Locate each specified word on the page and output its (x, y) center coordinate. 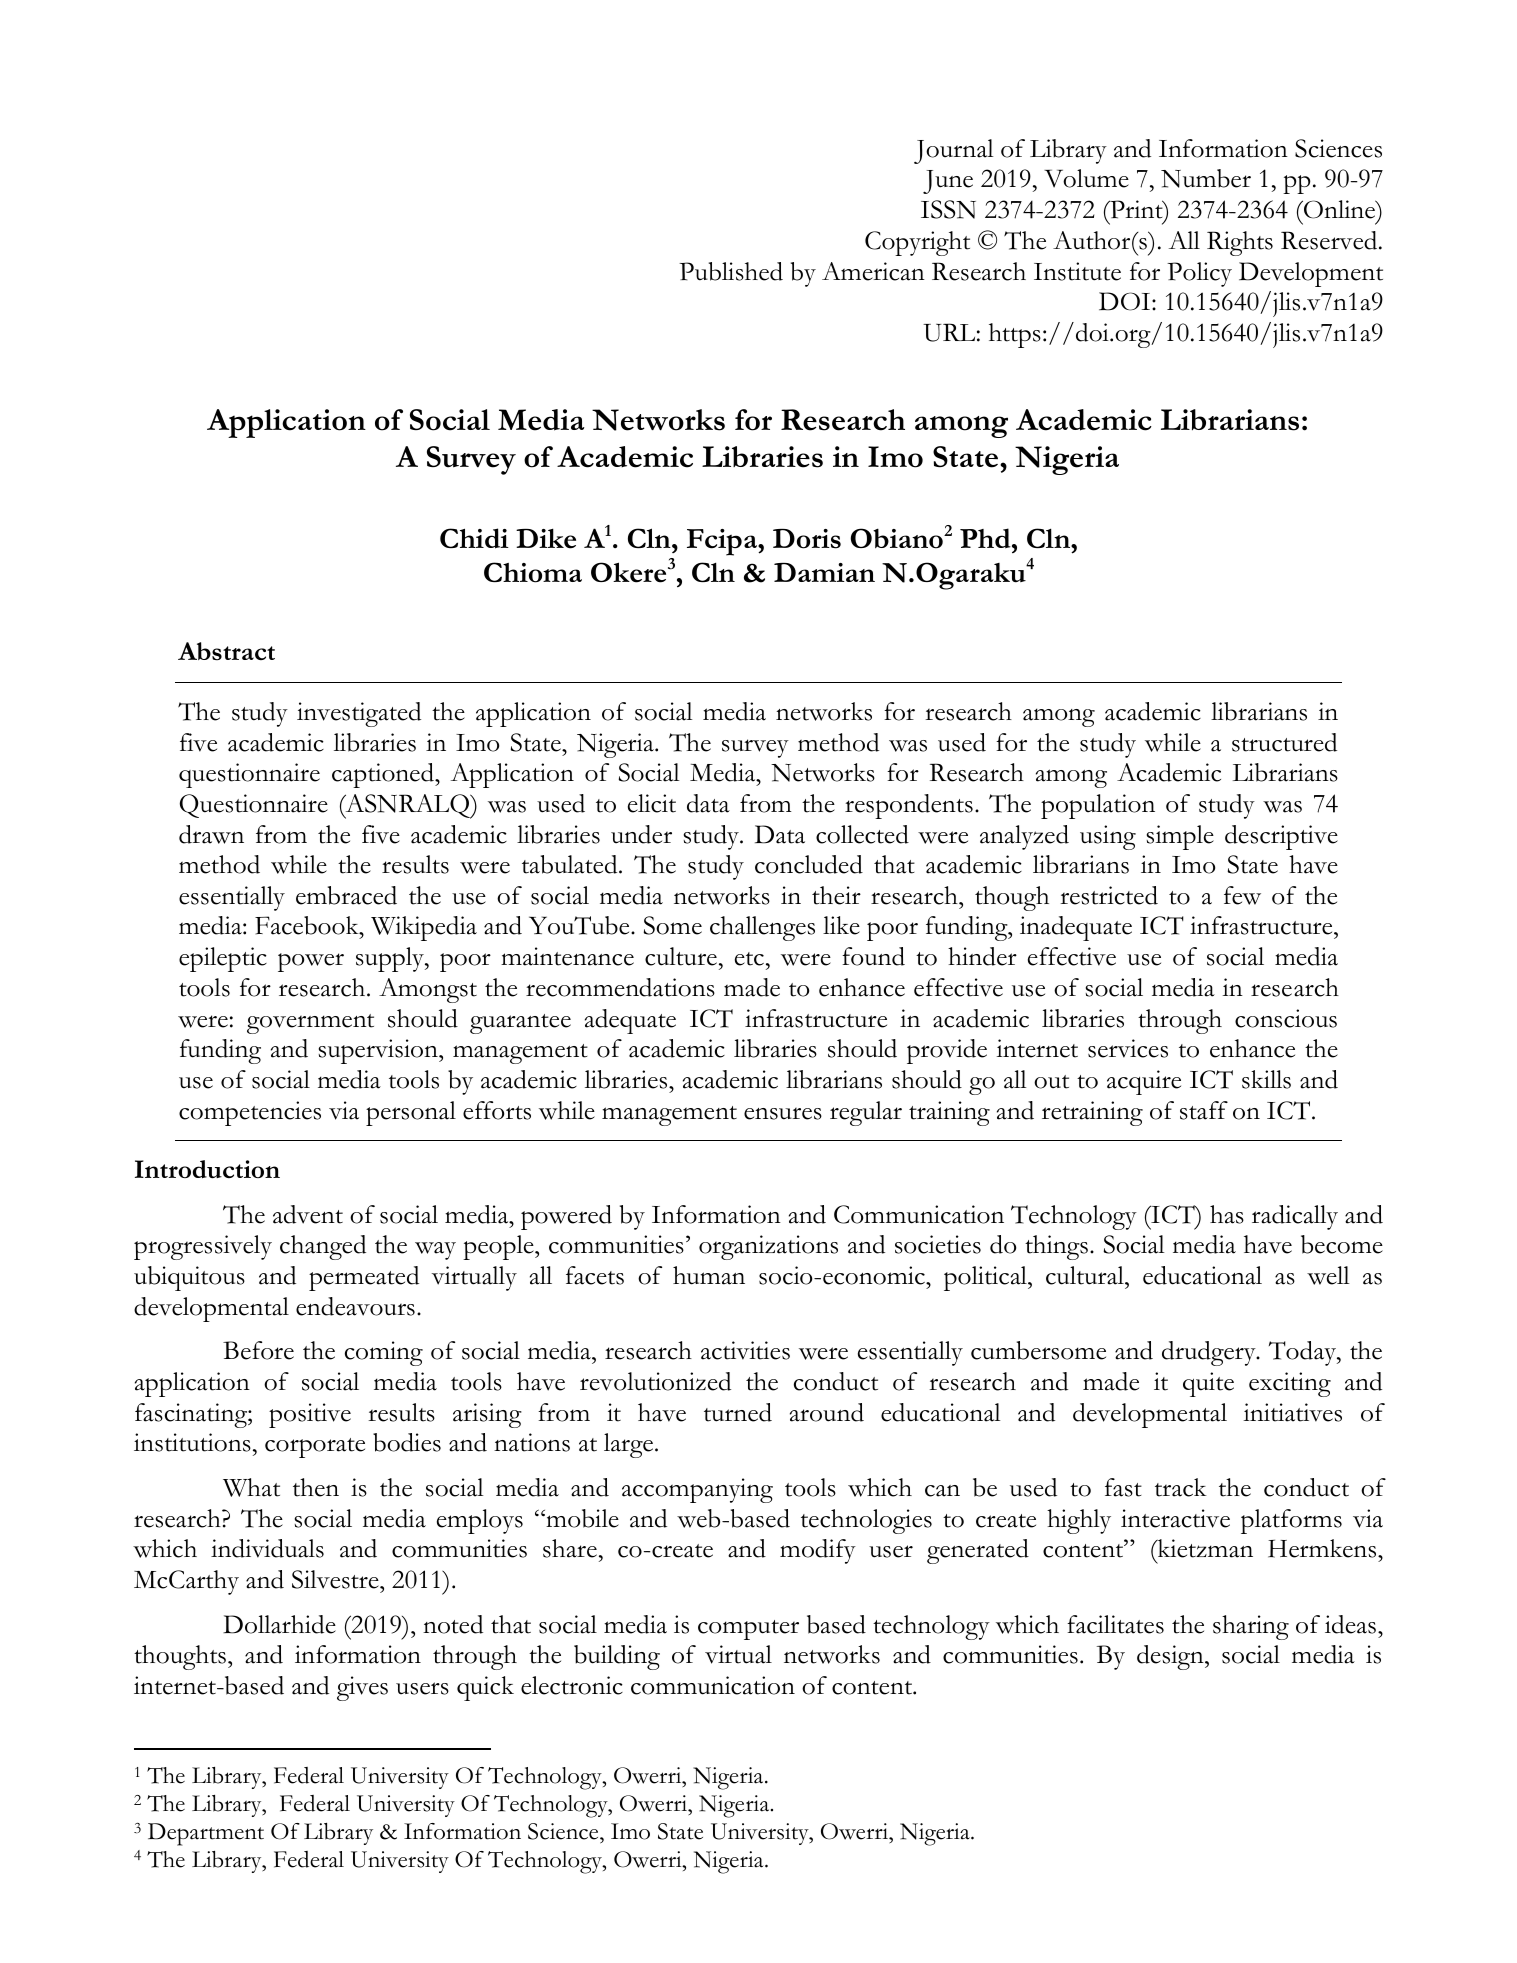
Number (1206, 178)
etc (749, 959)
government (310, 1024)
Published (731, 271)
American (873, 271)
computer (748, 1630)
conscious (1286, 1018)
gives (362, 1688)
